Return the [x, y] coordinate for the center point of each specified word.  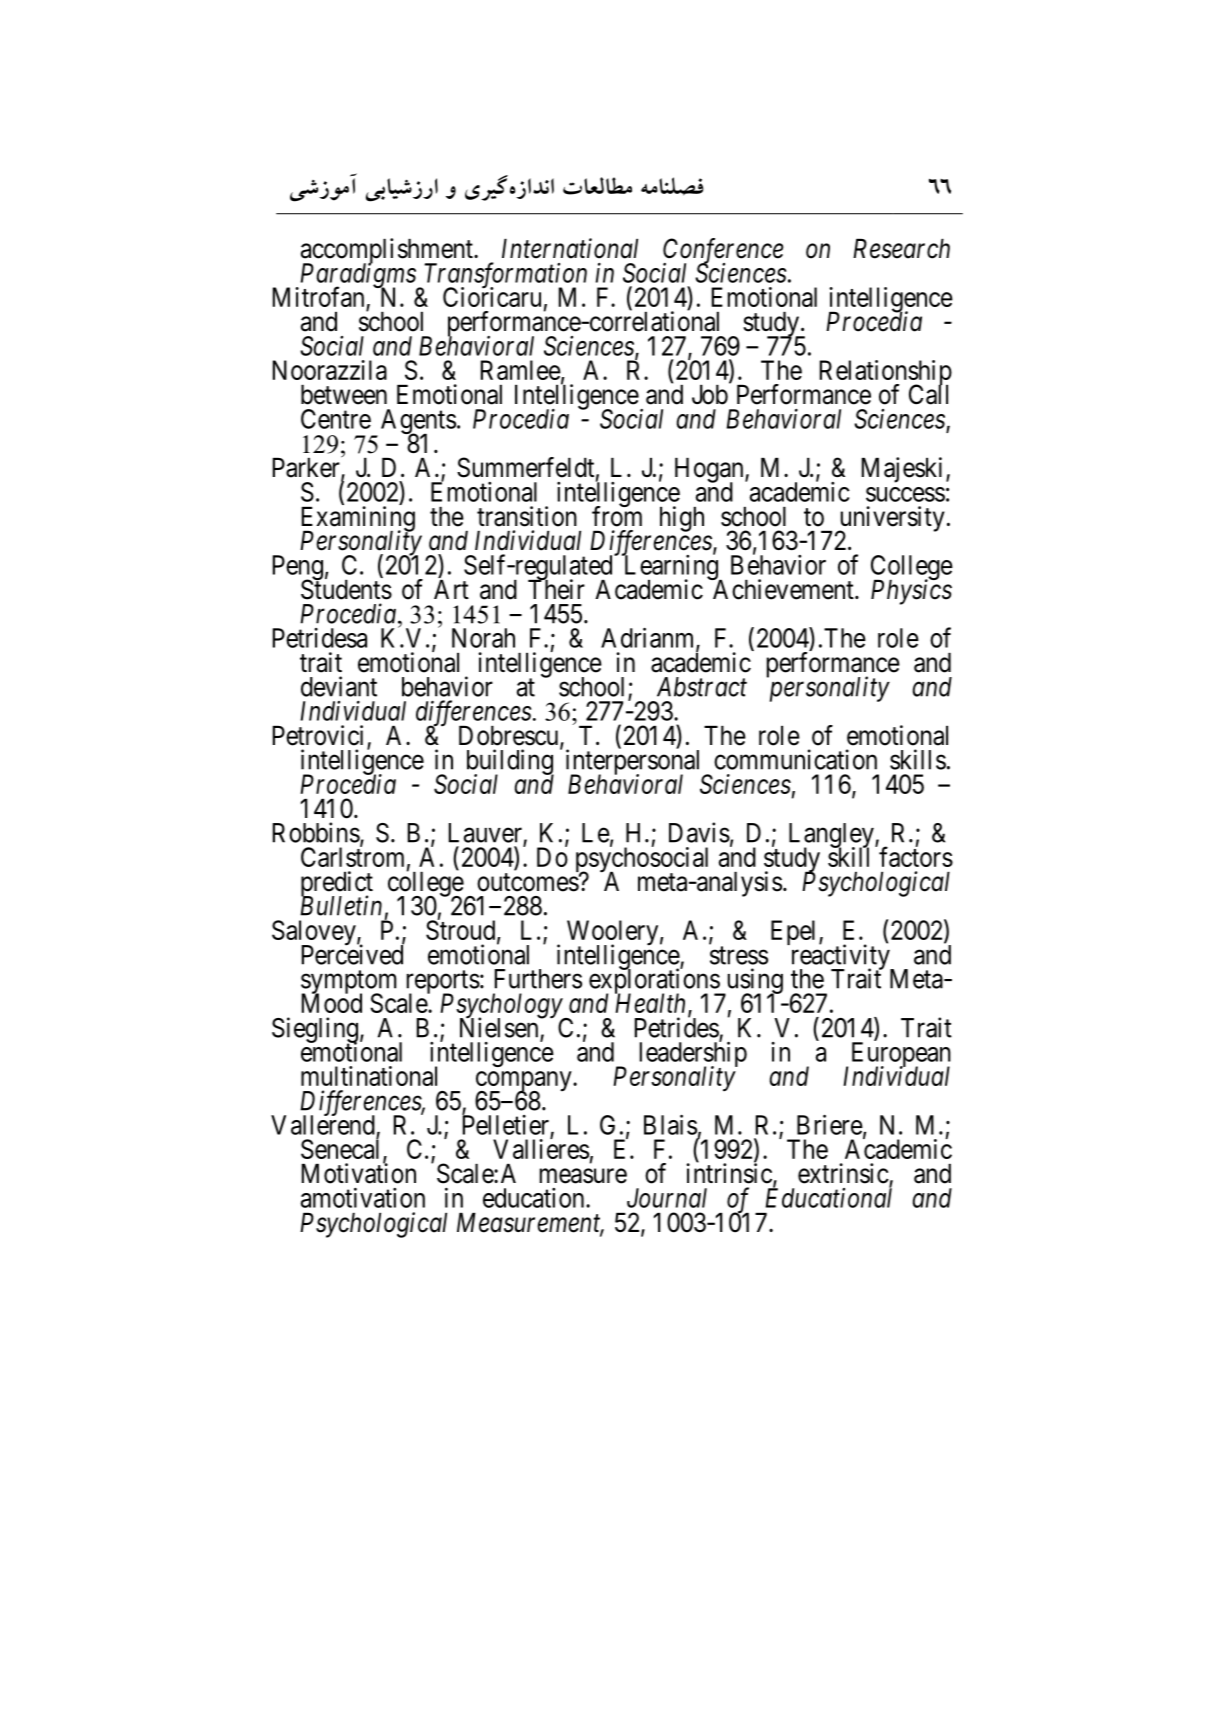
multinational [369, 1076]
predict [337, 885]
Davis [699, 832]
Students [346, 589]
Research [901, 249]
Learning [671, 568]
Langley [832, 836]
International [570, 248]
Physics [911, 591]
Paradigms [357, 276]
